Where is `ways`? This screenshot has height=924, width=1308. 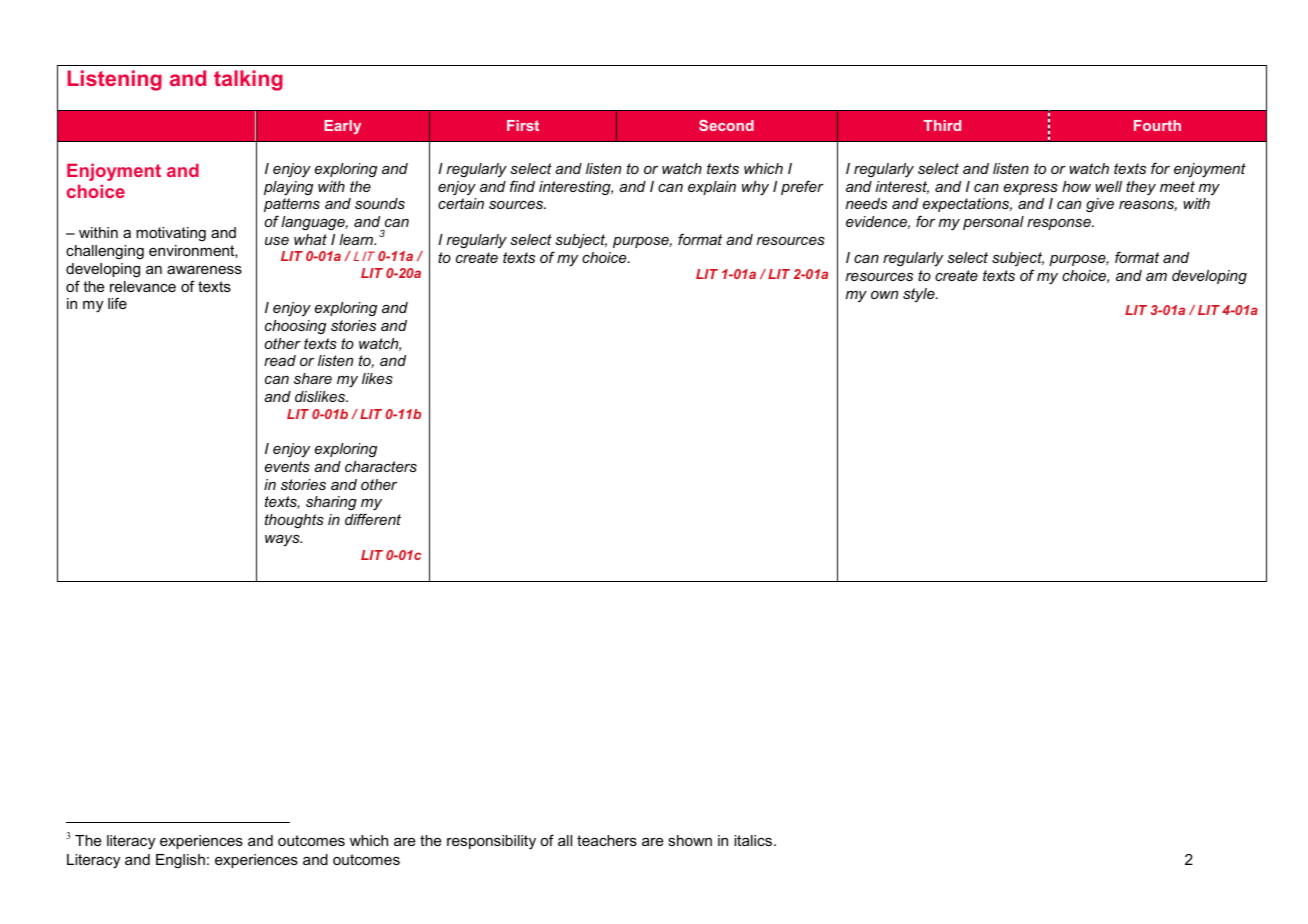
ways is located at coordinates (283, 541).
